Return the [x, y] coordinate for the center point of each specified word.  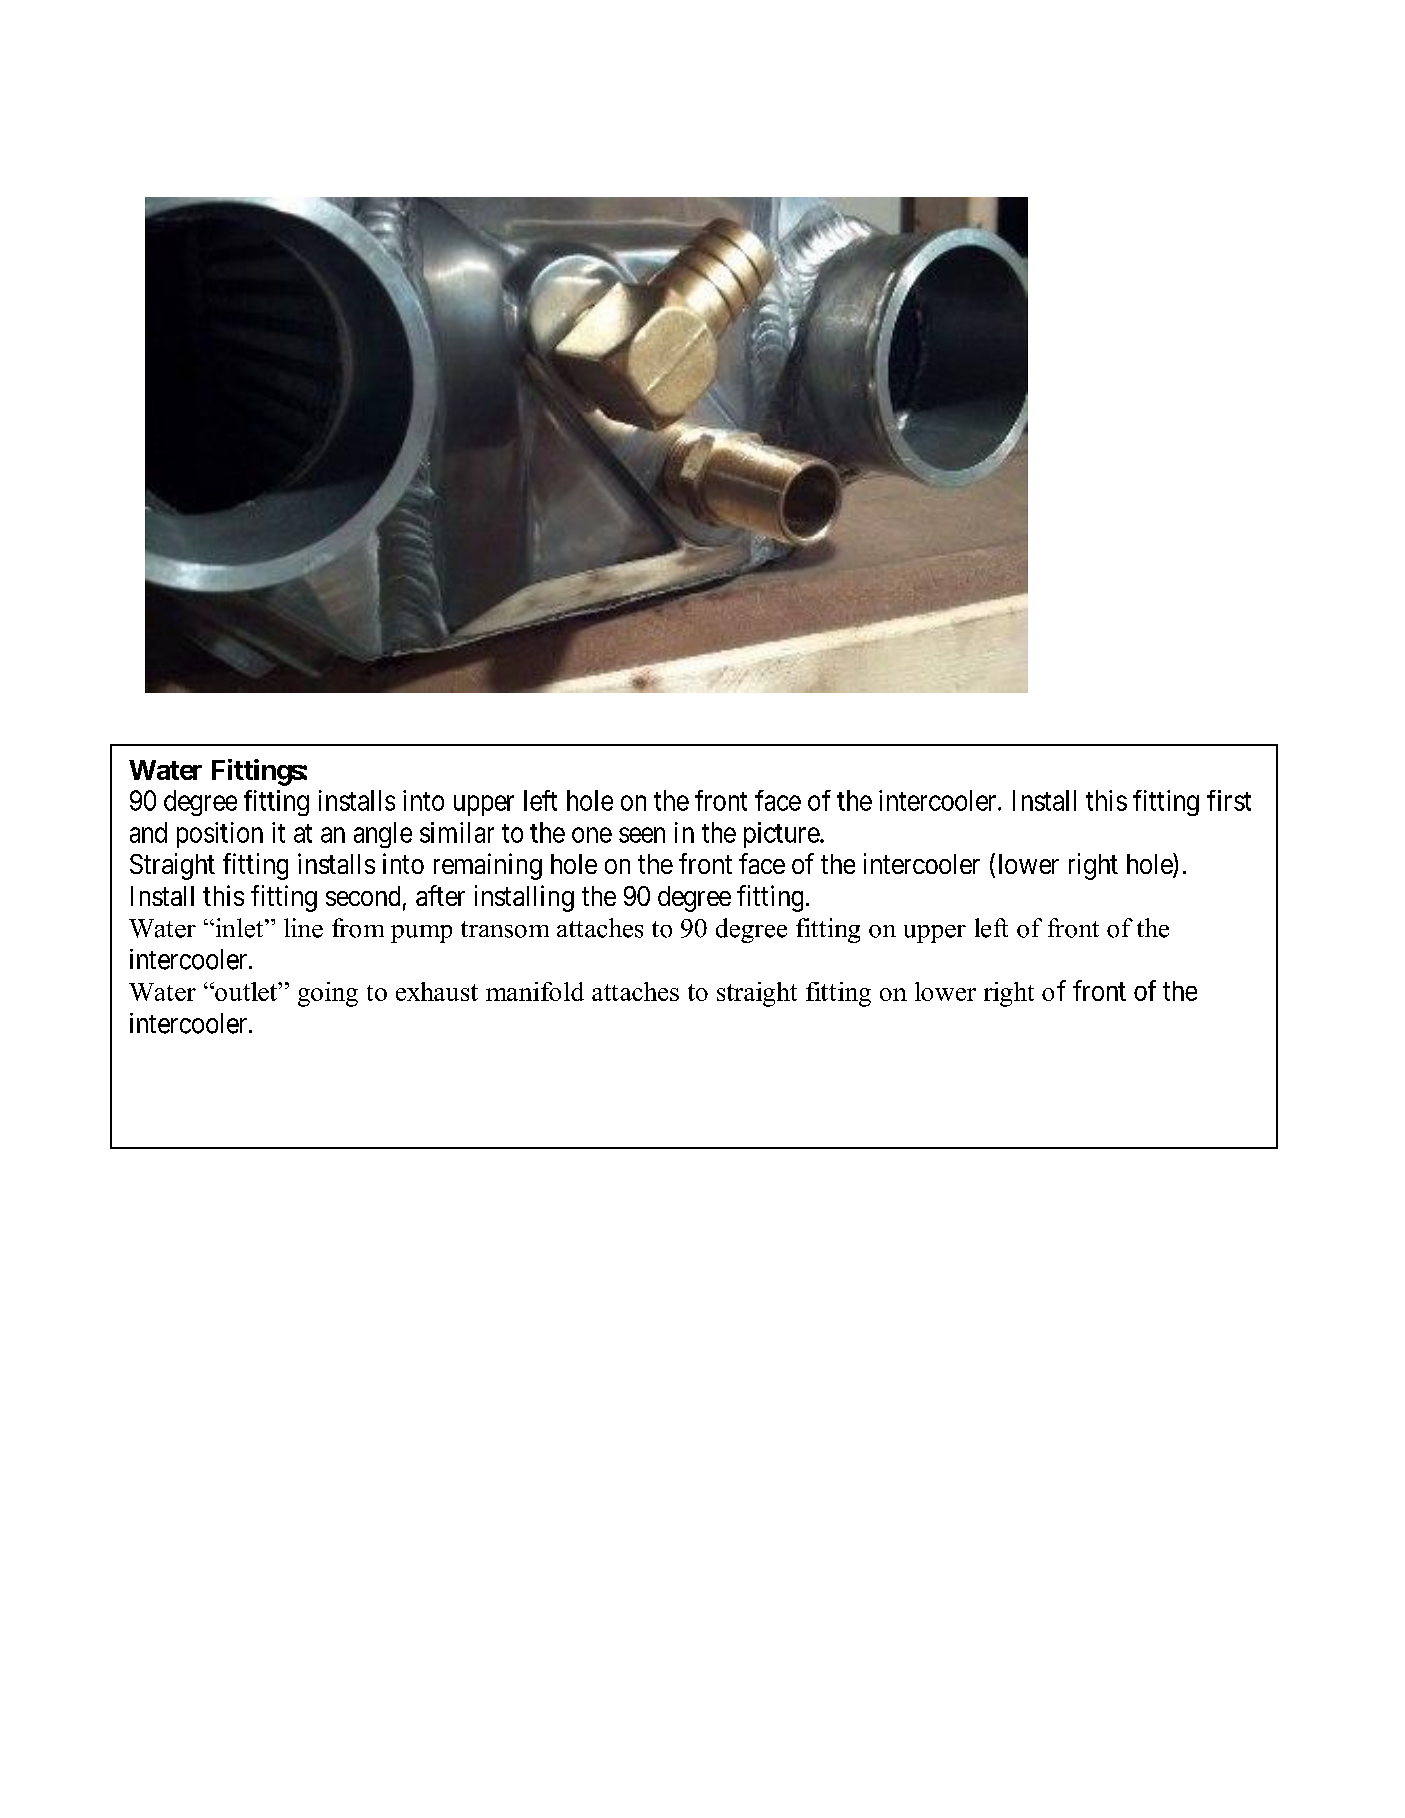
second [363, 896]
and [148, 832]
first [1229, 800]
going [328, 994]
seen [642, 835]
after [440, 895]
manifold [535, 991]
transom [505, 929]
